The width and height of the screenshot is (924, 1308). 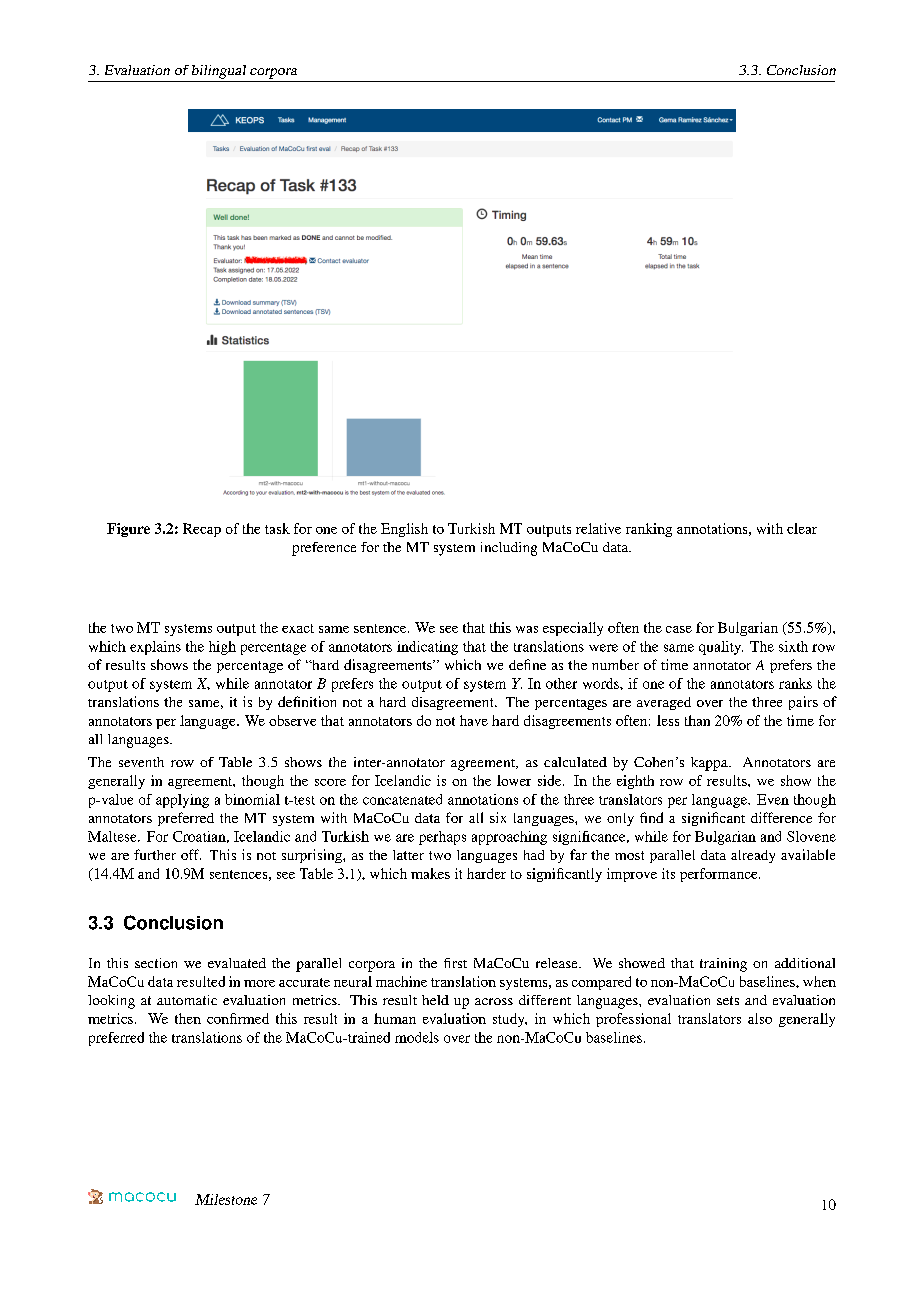 What do you see at coordinates (417, 1037) in the screenshot?
I see `models` at bounding box center [417, 1037].
